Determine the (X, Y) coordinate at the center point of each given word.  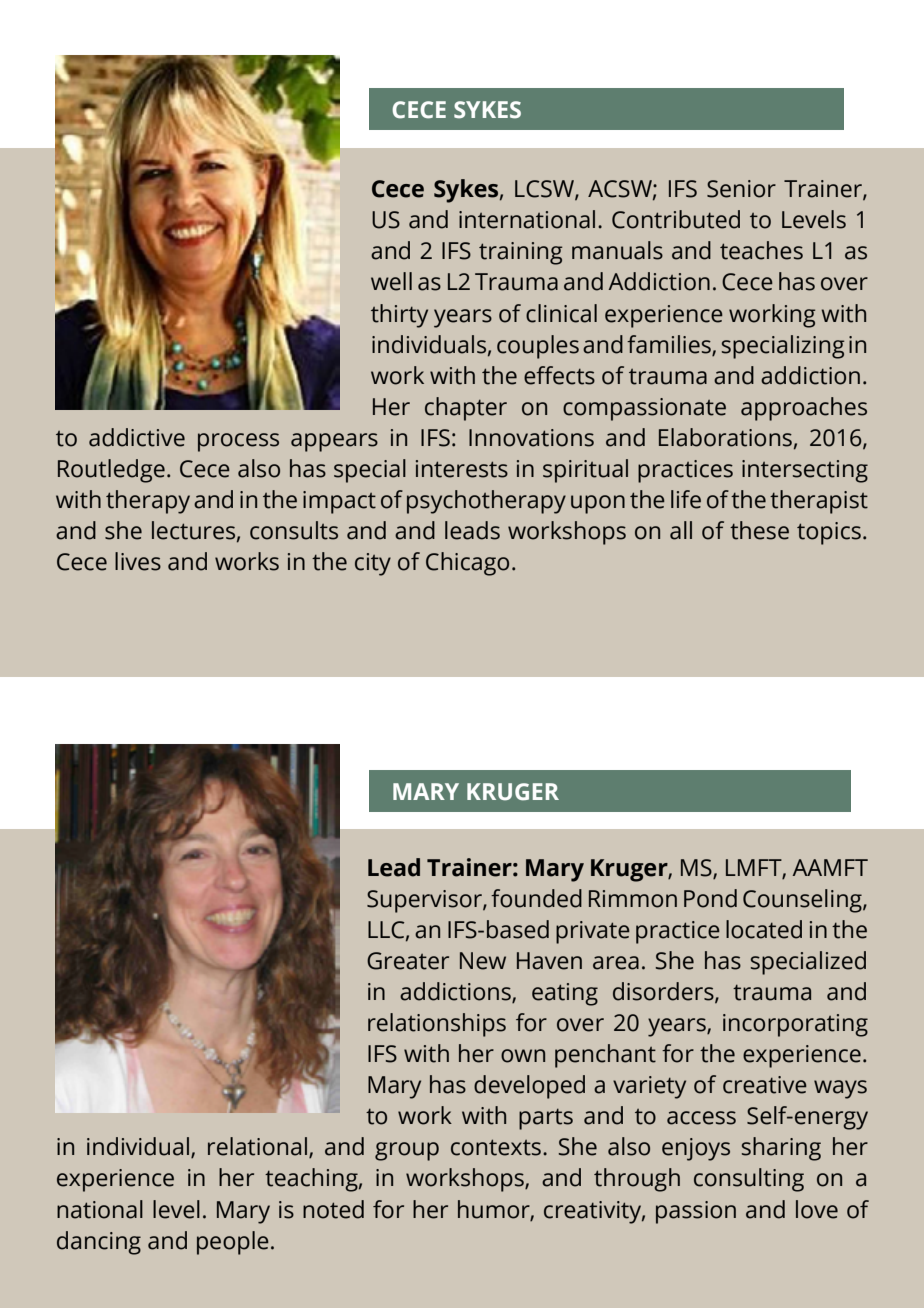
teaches (761, 250)
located (764, 929)
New (483, 961)
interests (462, 469)
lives (138, 561)
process (238, 442)
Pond (710, 898)
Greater (408, 961)
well (391, 281)
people (233, 1243)
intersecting (805, 471)
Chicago (467, 564)
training (521, 253)
